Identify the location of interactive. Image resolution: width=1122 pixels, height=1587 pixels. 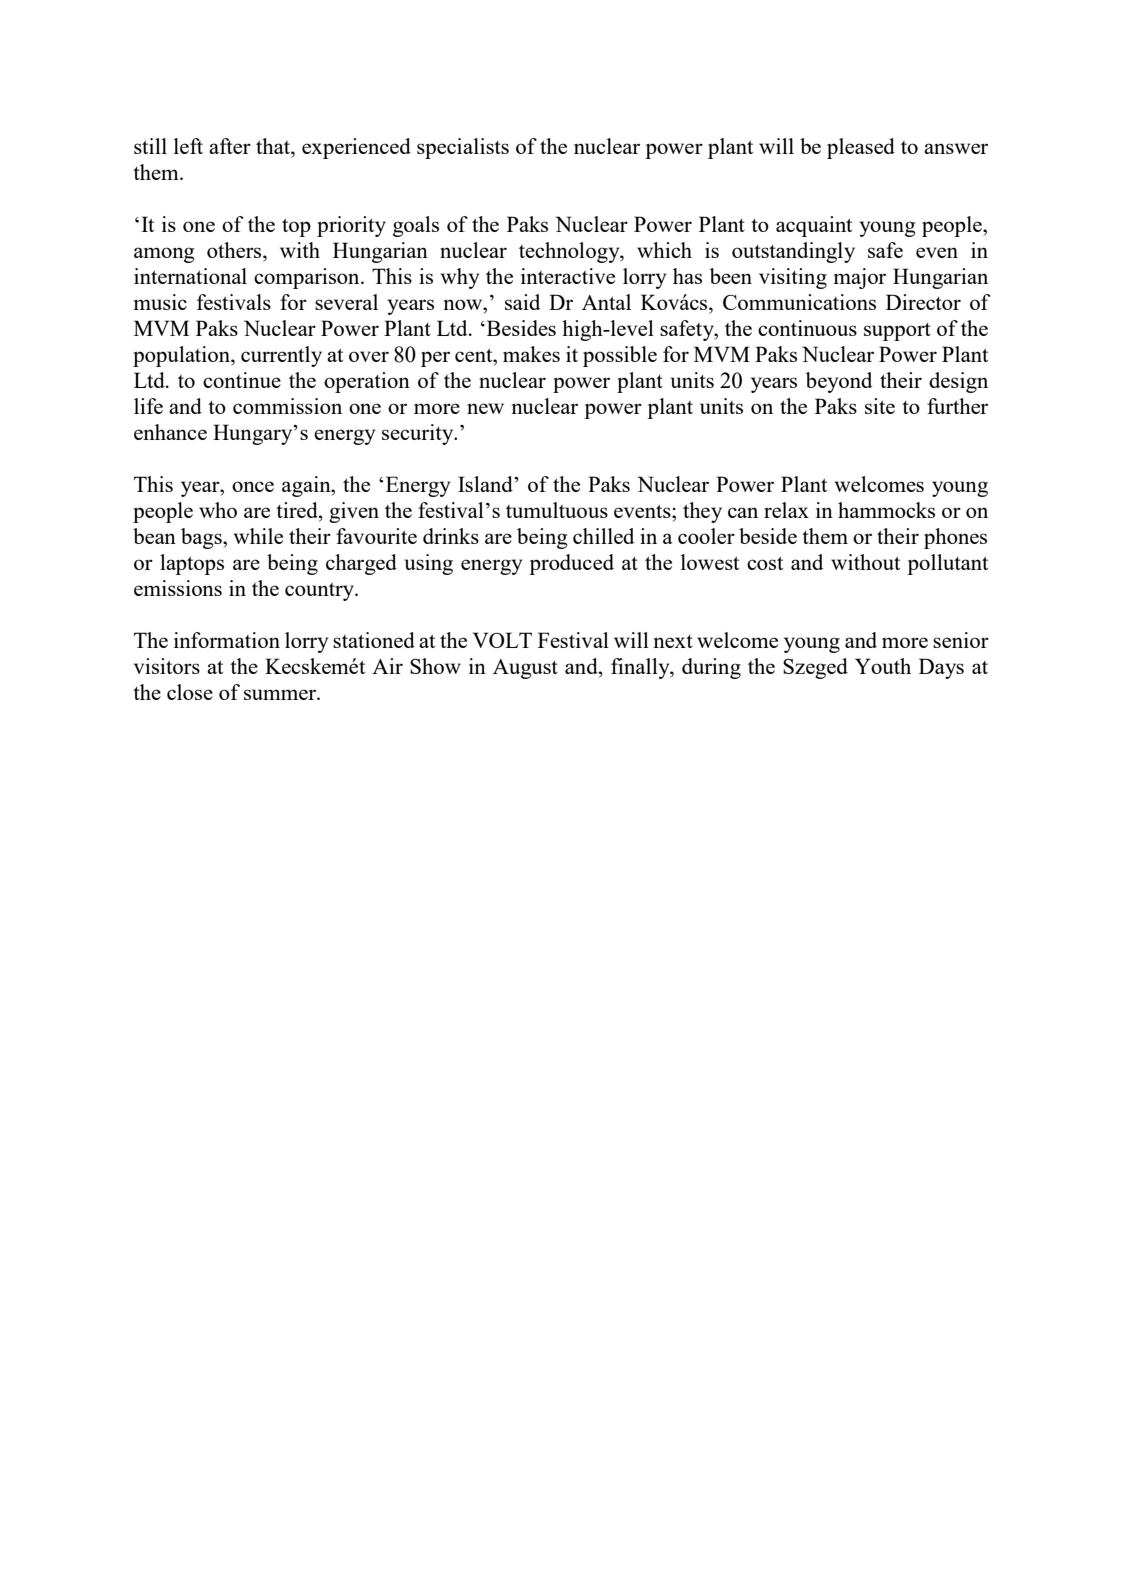
(568, 276).
